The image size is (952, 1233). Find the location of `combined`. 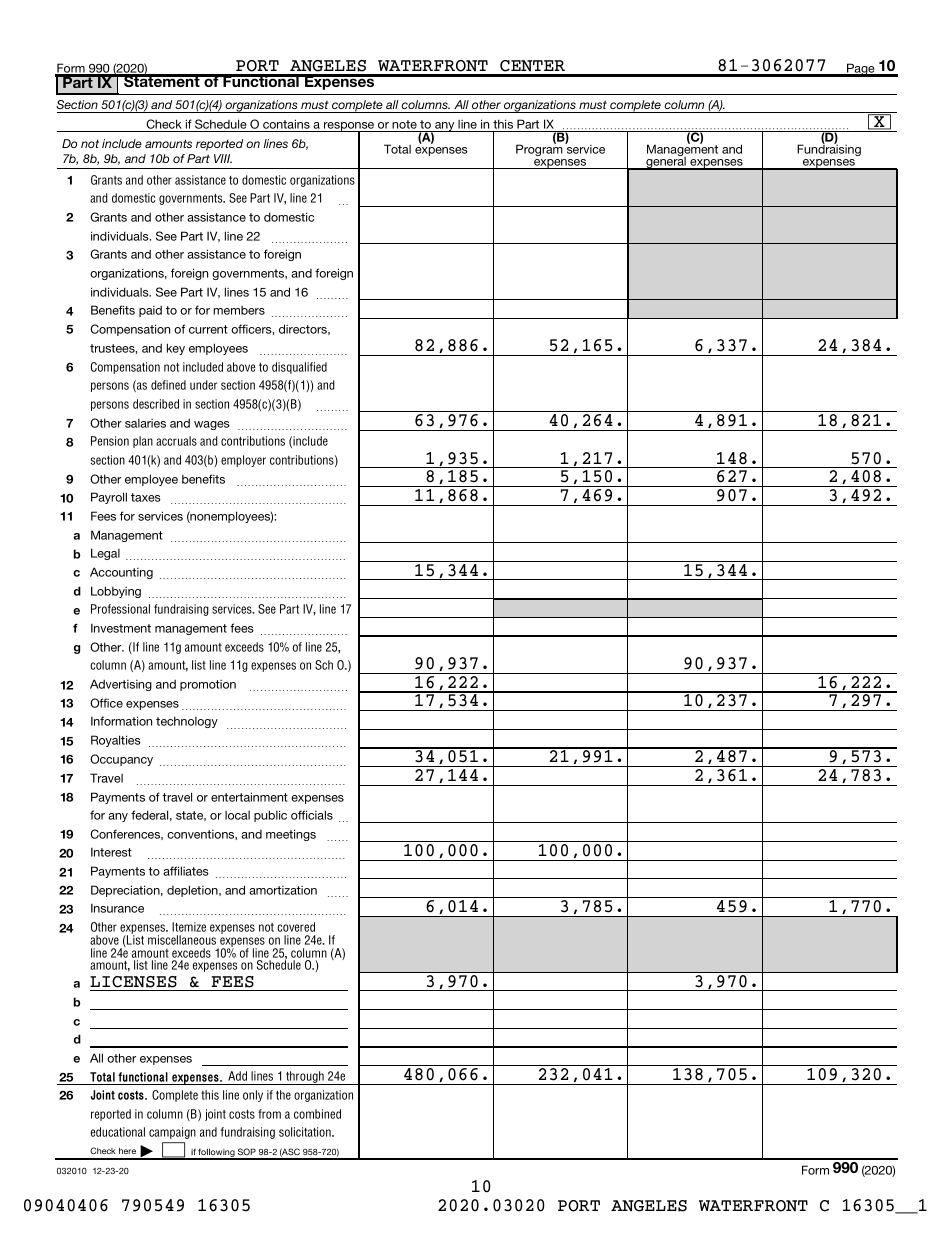

combined is located at coordinates (317, 1114).
